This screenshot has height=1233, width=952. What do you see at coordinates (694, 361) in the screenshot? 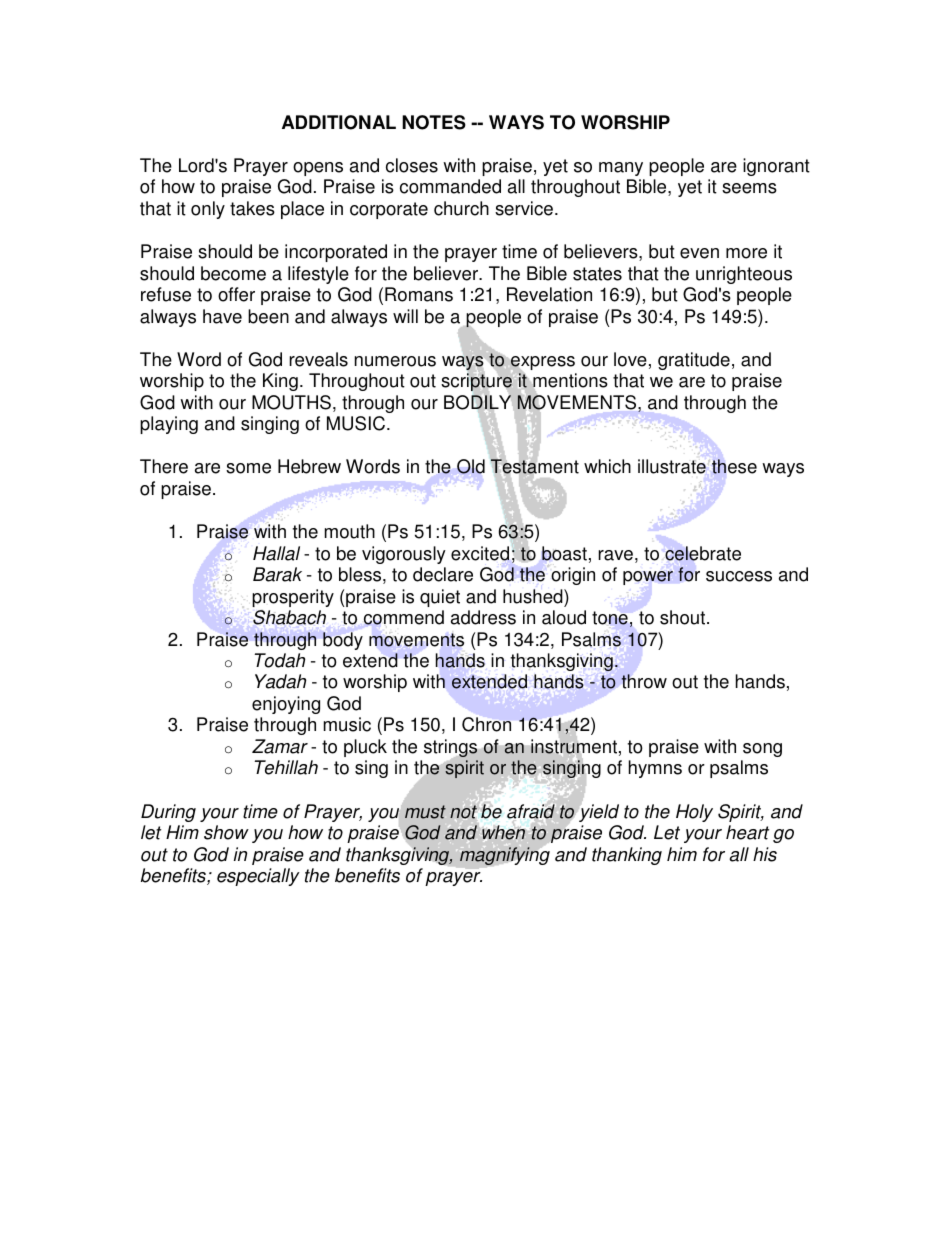
I see `gratitude` at bounding box center [694, 361].
